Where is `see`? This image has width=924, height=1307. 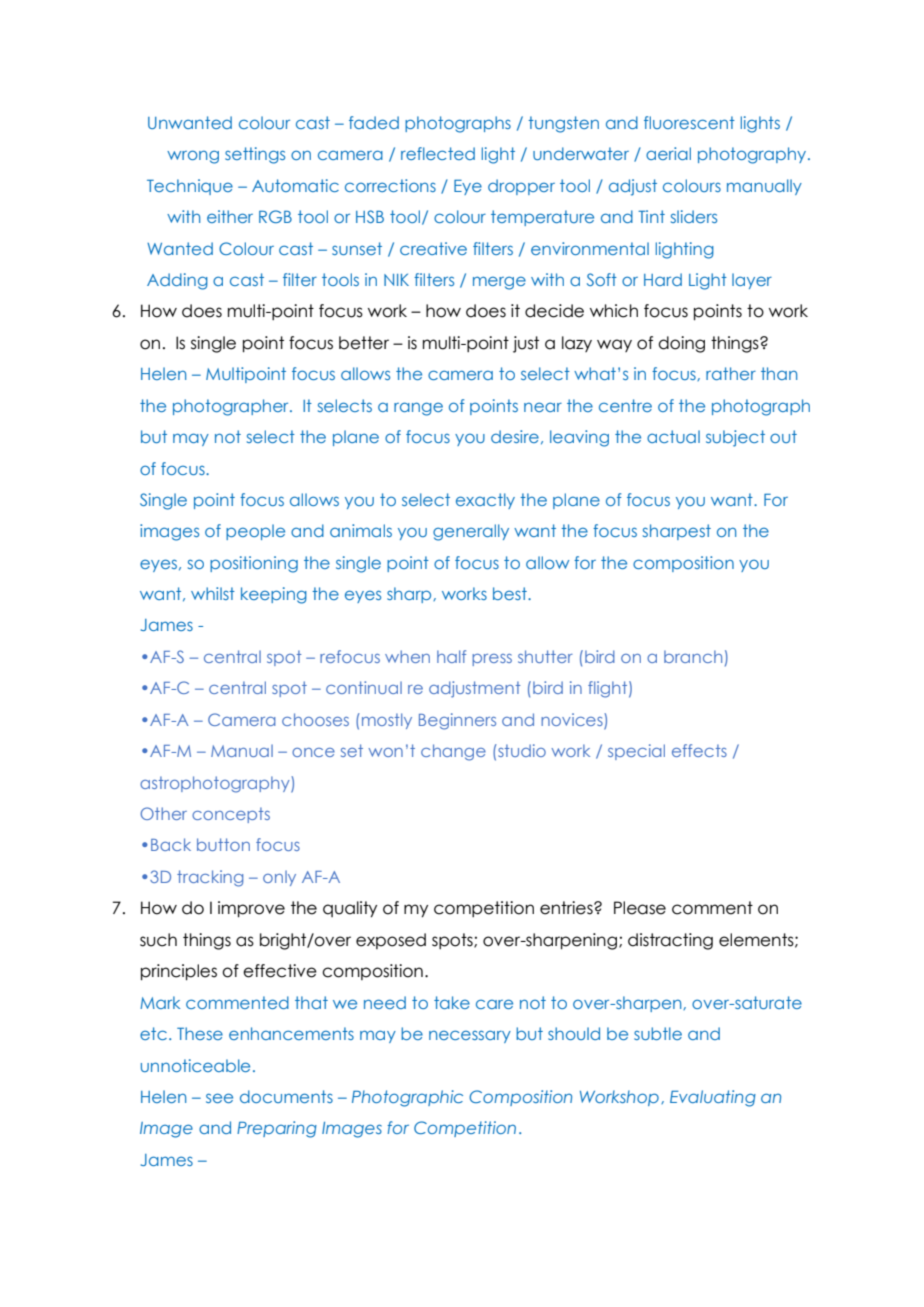 see is located at coordinates (219, 1098).
